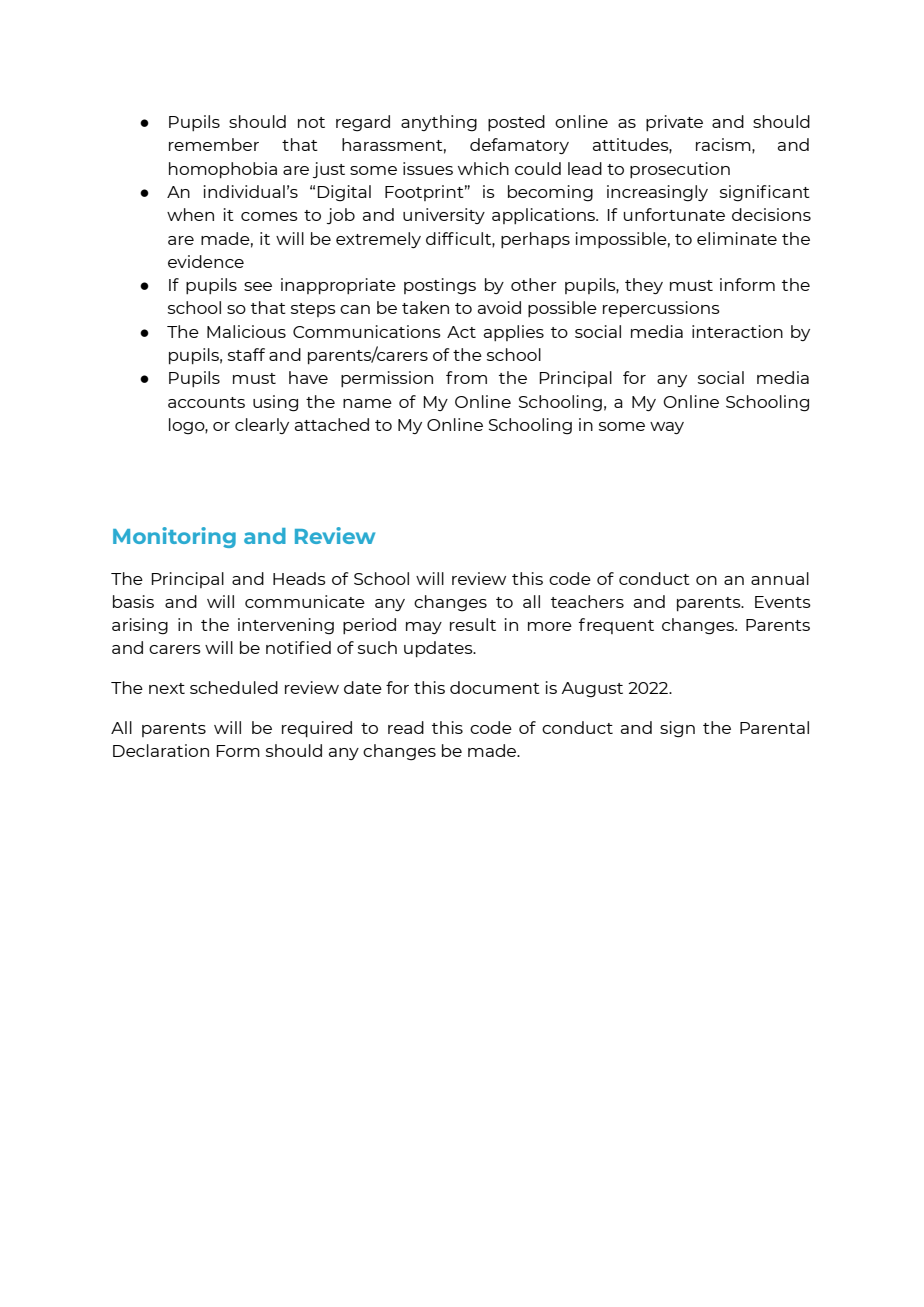  Describe the element at coordinates (214, 144) in the image. I see `remember` at that location.
